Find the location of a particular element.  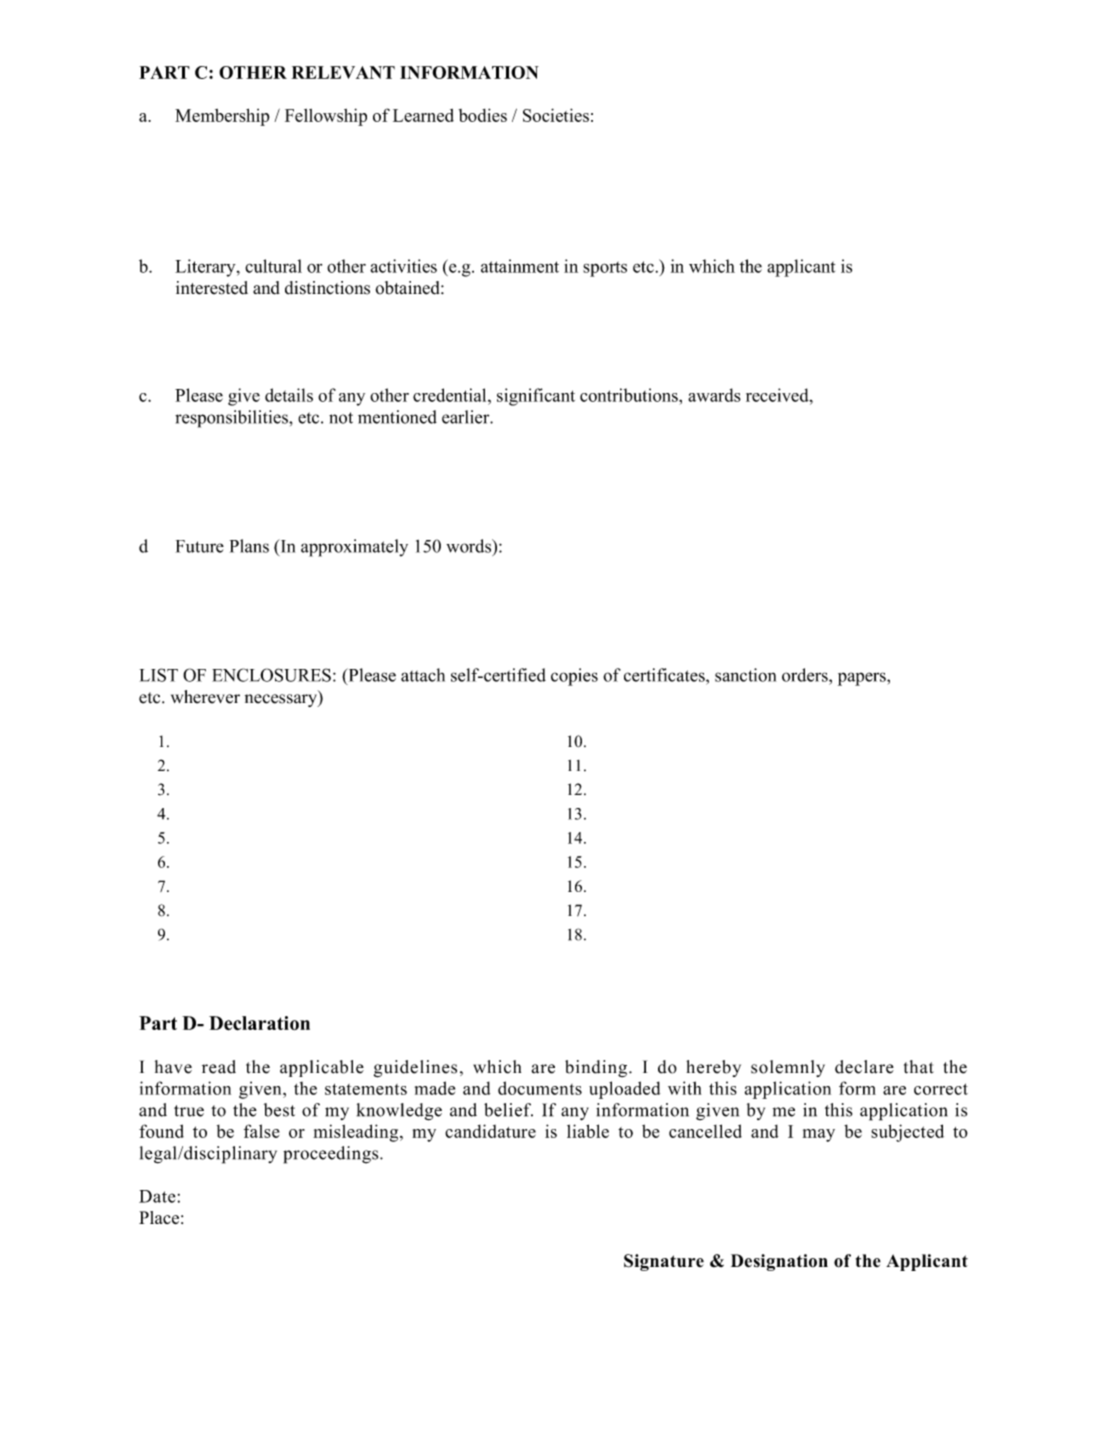

sports is located at coordinates (605, 269).
